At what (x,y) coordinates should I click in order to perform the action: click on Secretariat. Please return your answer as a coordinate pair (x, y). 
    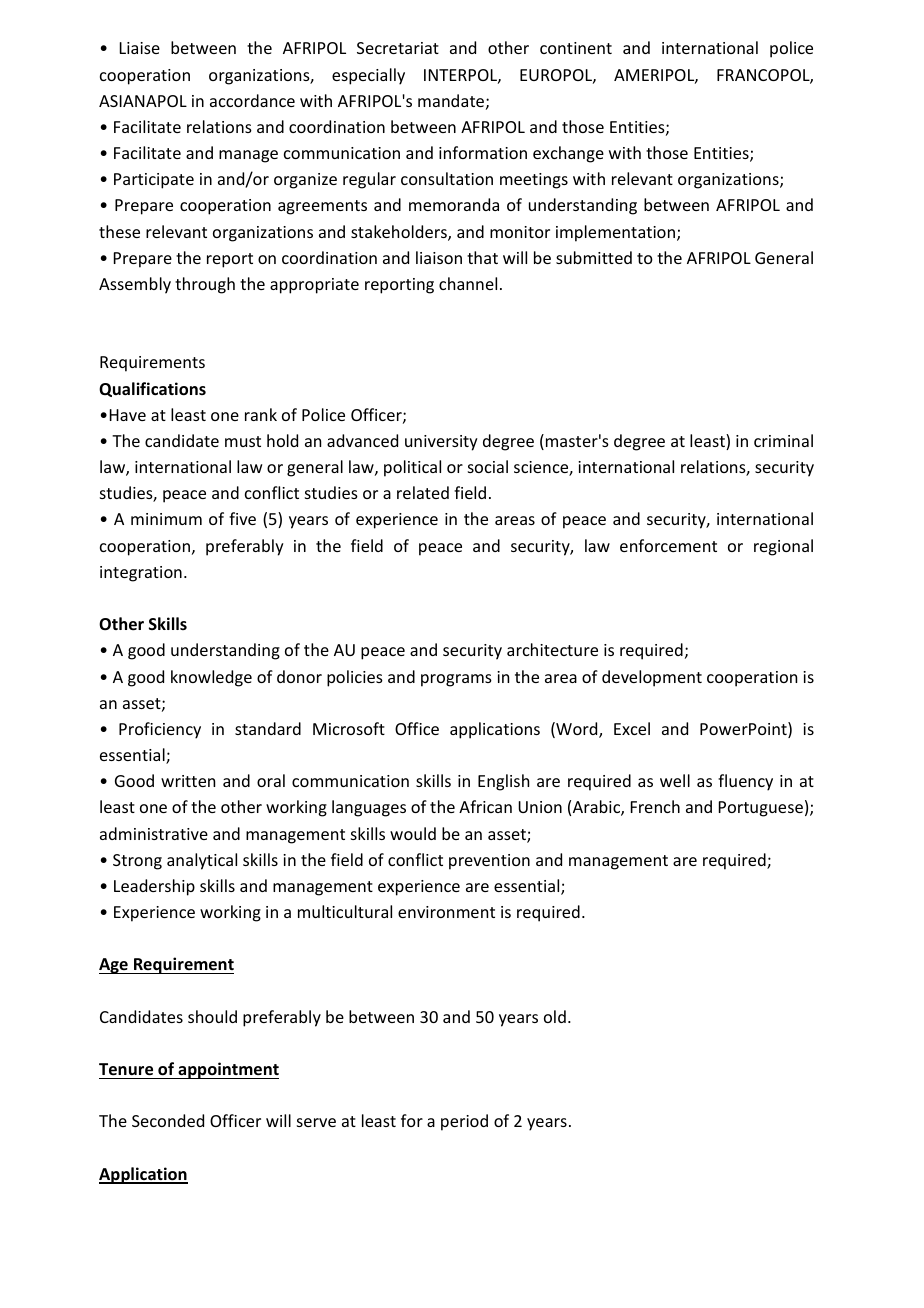
    Looking at the image, I should click on (398, 48).
